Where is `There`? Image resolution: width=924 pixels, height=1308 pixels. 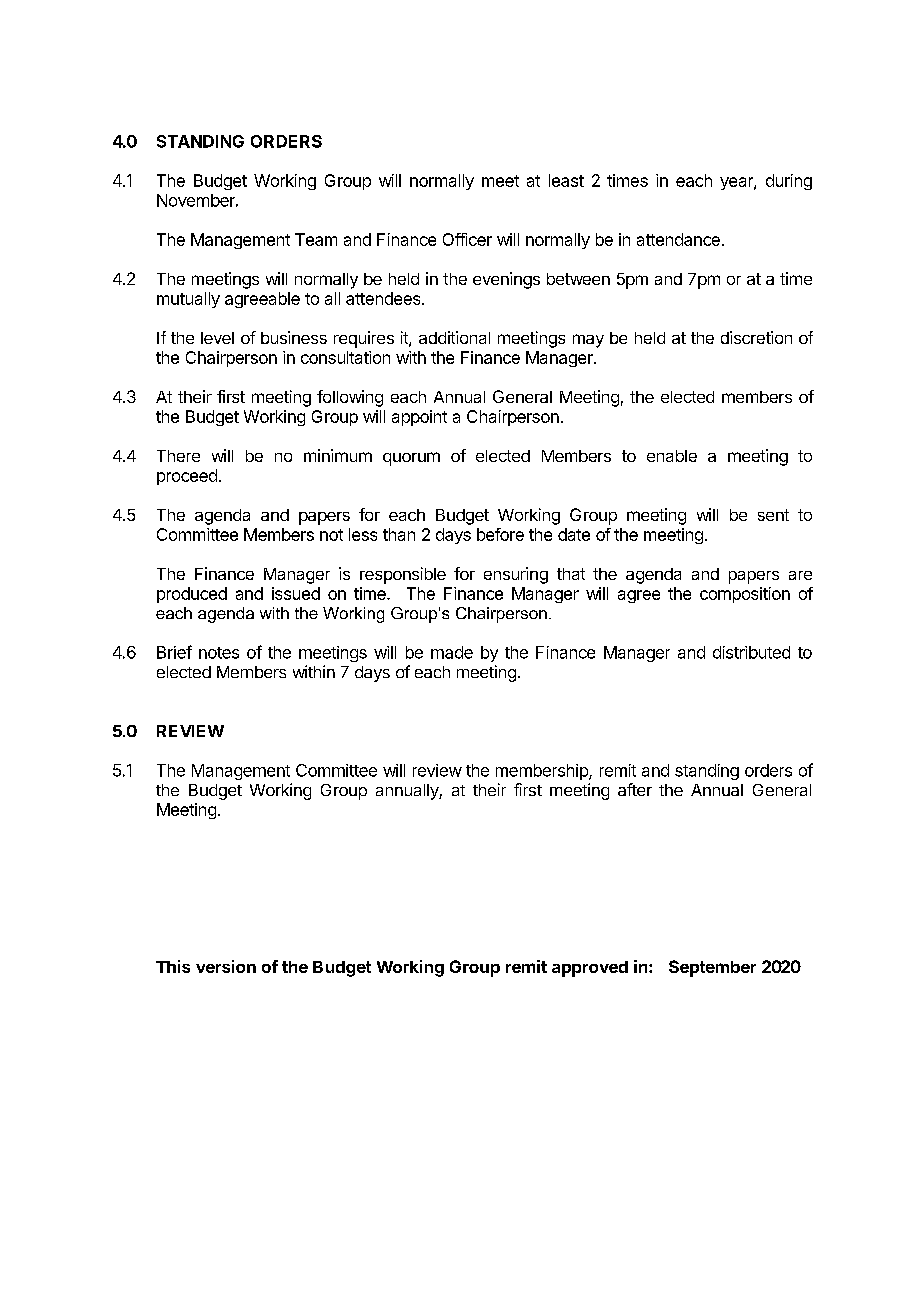 There is located at coordinates (178, 456).
